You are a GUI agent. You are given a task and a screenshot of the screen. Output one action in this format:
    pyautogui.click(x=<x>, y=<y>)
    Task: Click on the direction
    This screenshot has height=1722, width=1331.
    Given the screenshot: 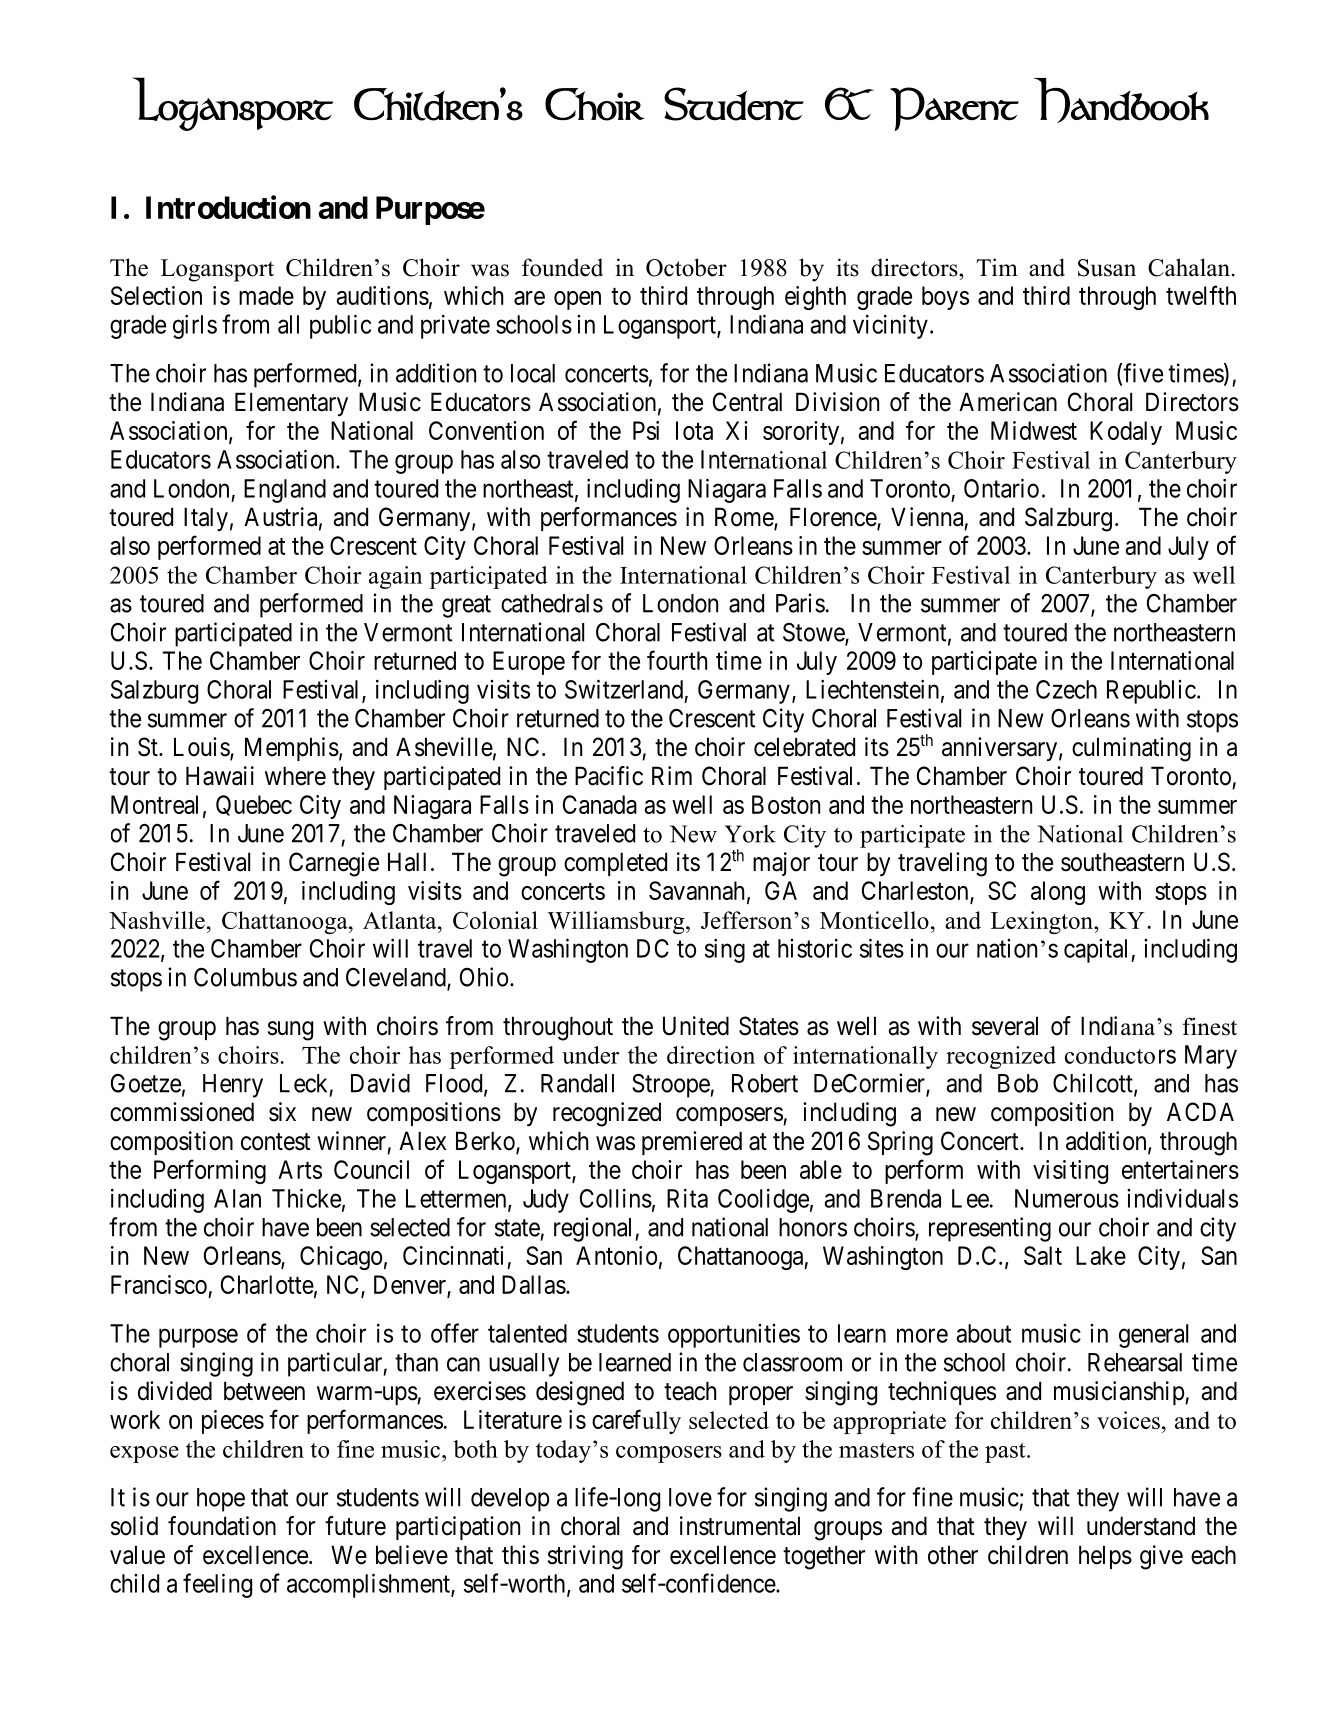 What is the action you would take?
    pyautogui.click(x=711, y=1055)
